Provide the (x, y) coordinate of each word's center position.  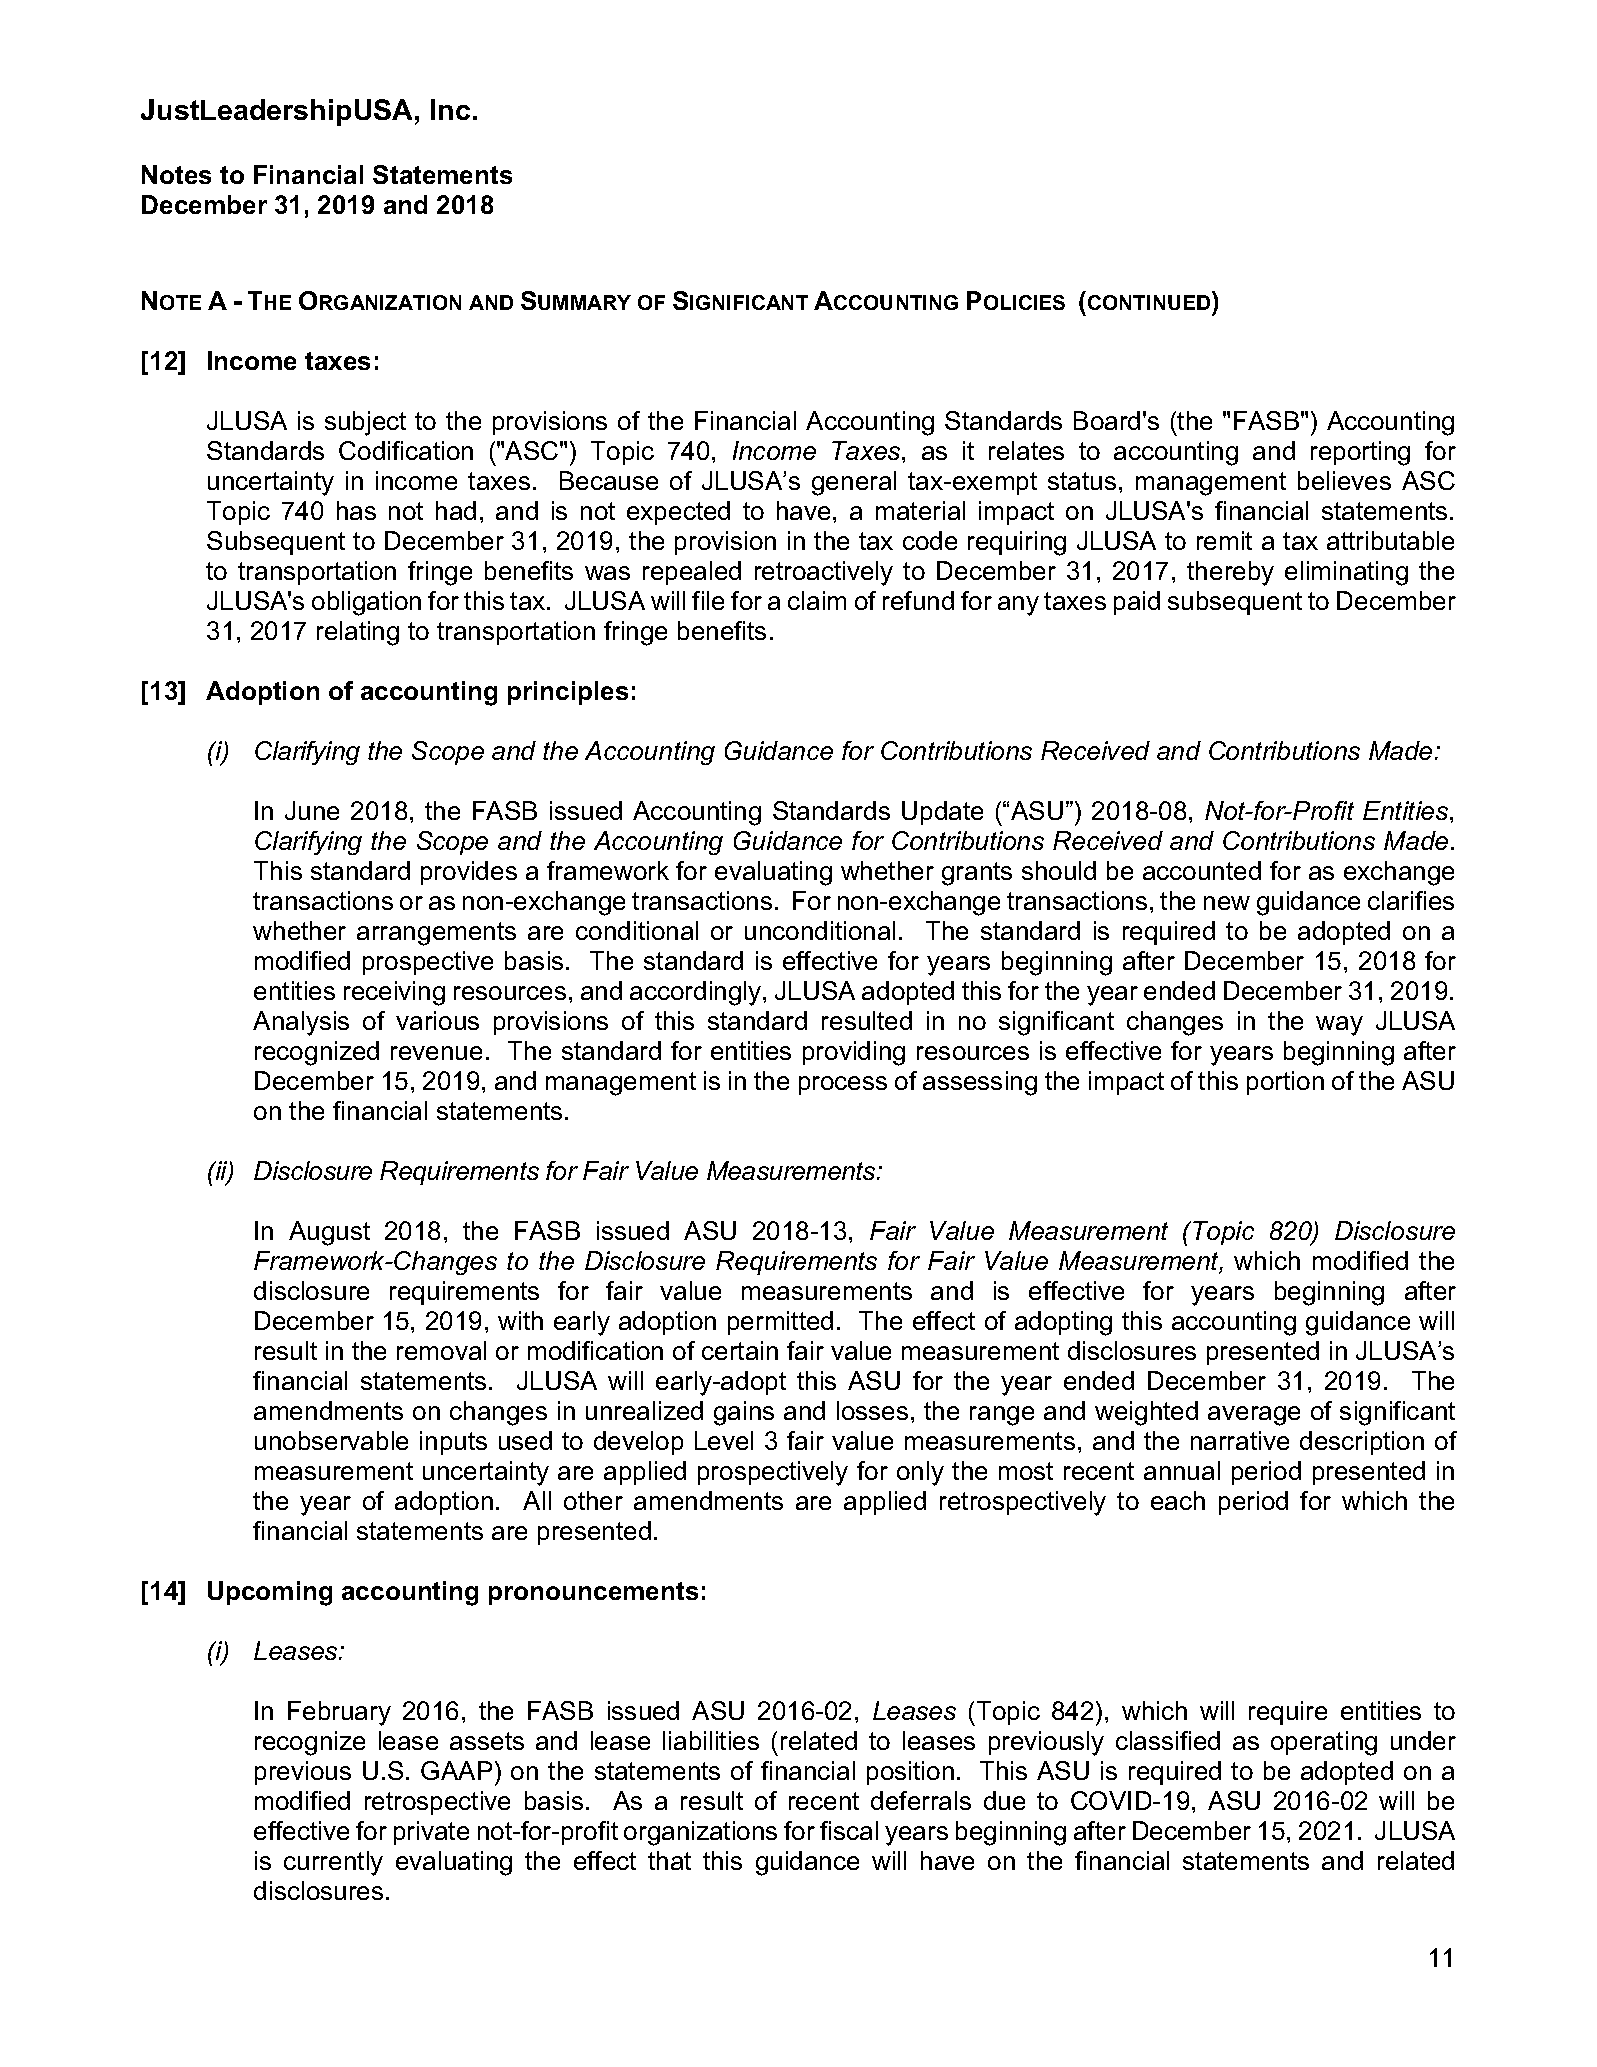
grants (977, 874)
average (1254, 1416)
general (854, 483)
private (431, 1833)
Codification (406, 450)
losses (872, 1410)
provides (469, 873)
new (1227, 903)
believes (1344, 480)
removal (441, 1350)
